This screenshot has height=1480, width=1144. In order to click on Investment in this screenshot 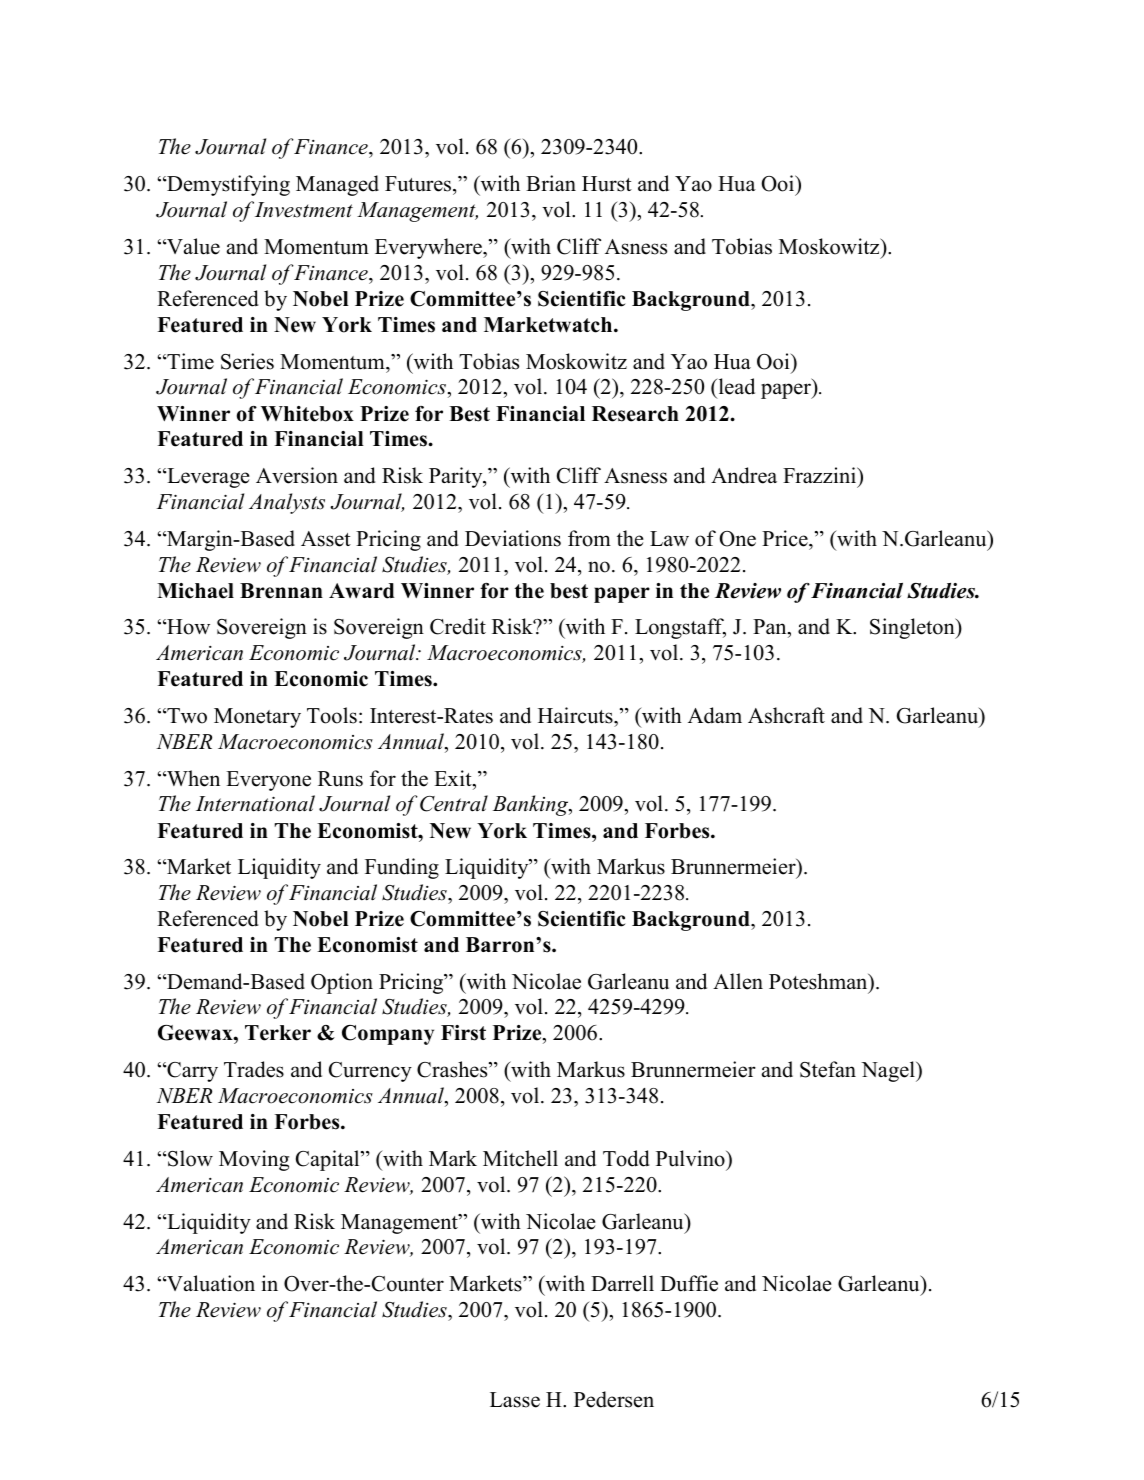, I will do `click(304, 210)`.
